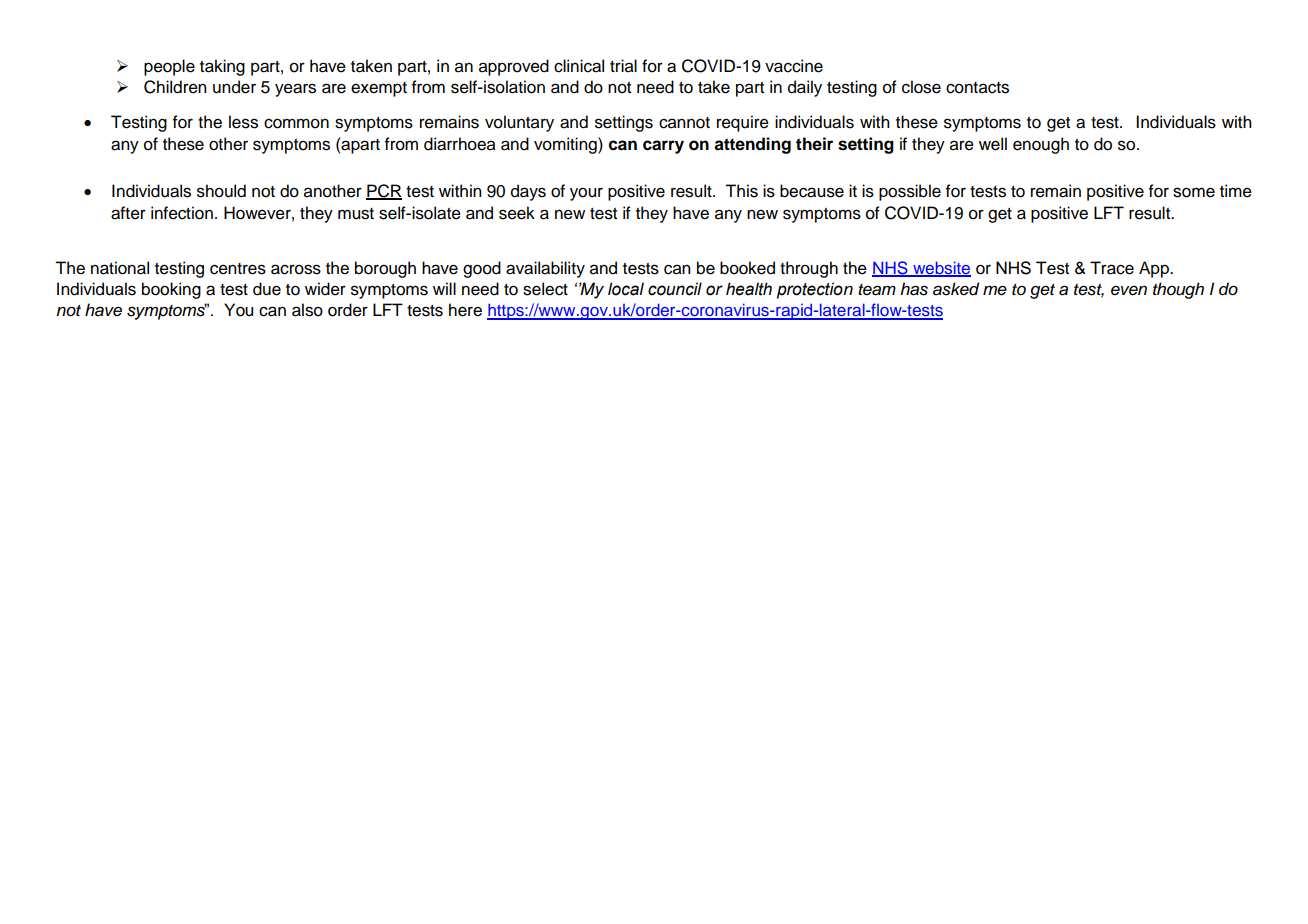 The width and height of the page is (1308, 924). What do you see at coordinates (977, 88) in the page?
I see `contacts` at bounding box center [977, 88].
